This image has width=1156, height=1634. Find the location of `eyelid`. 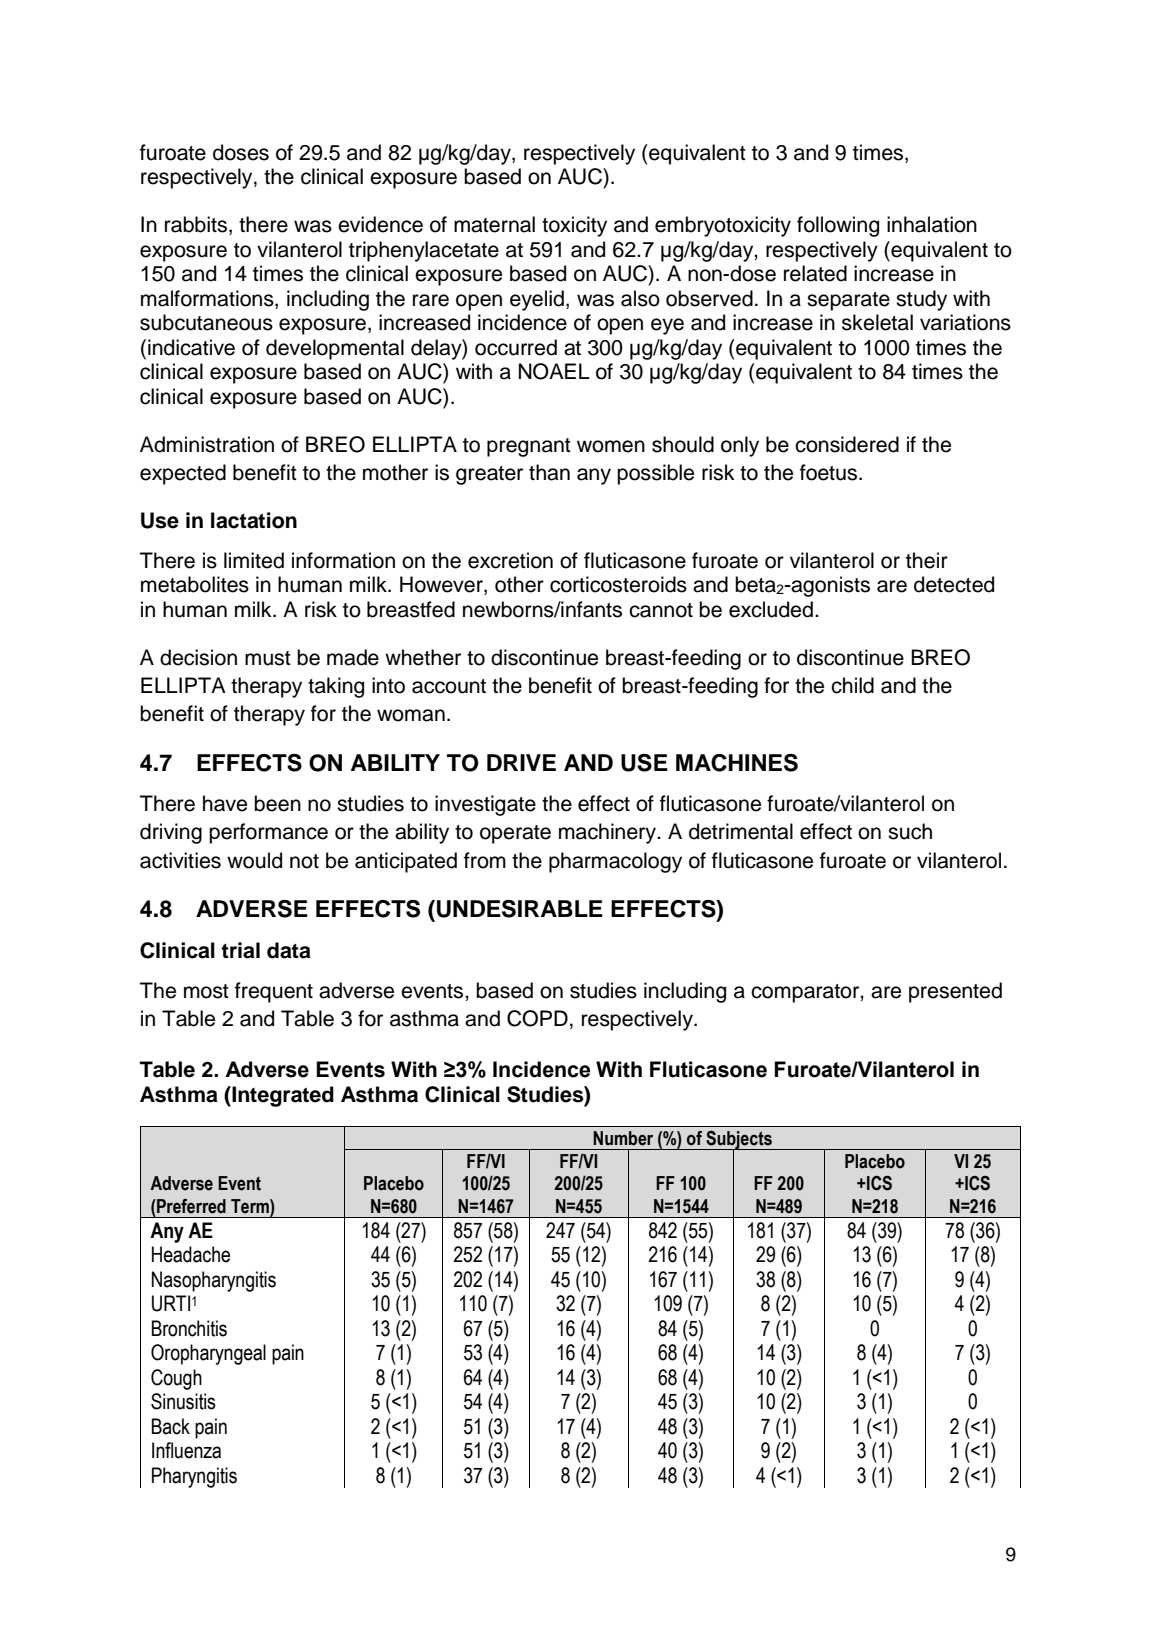

eyelid is located at coordinates (537, 300).
